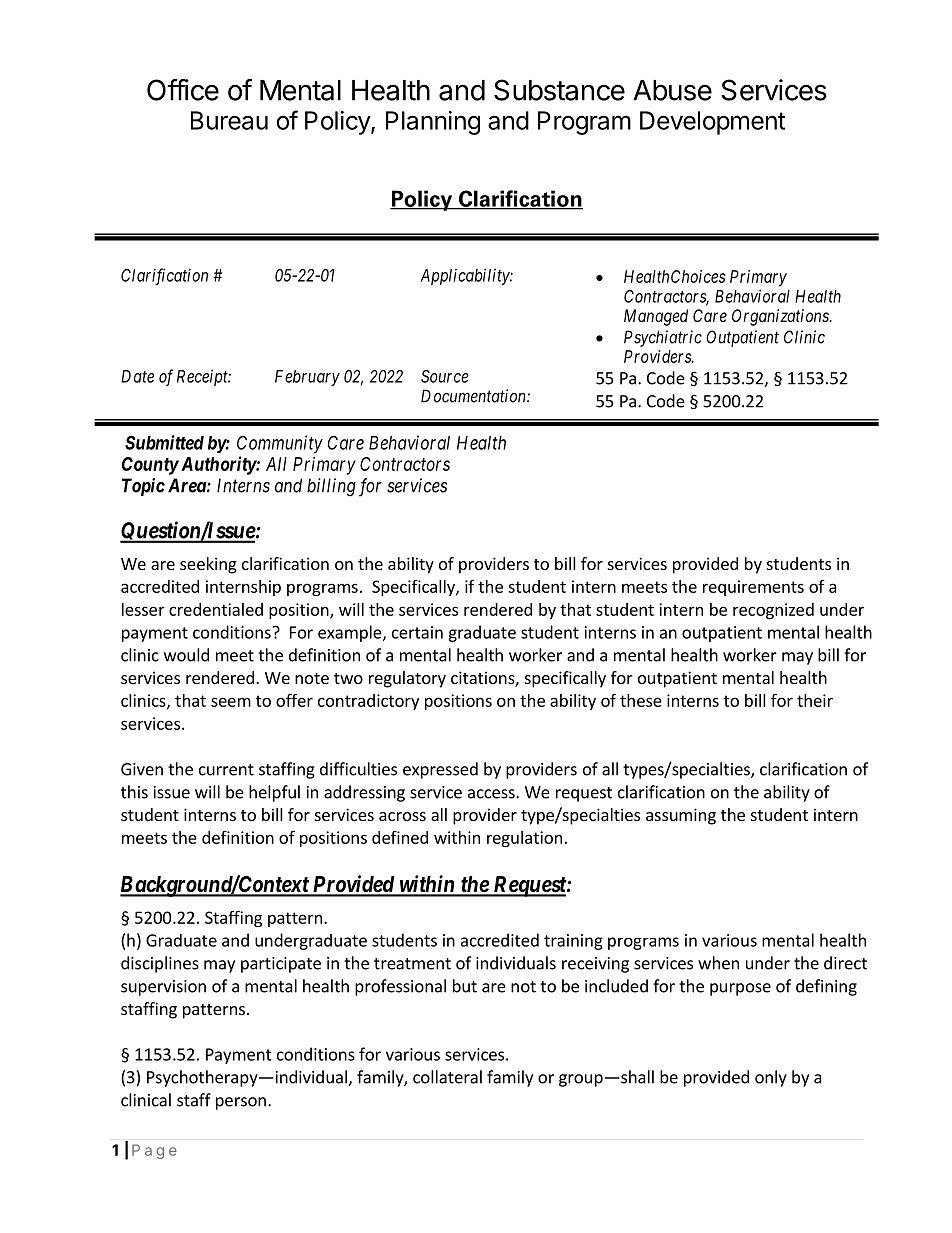 This image has width=952, height=1233. I want to click on Development, so click(712, 123).
